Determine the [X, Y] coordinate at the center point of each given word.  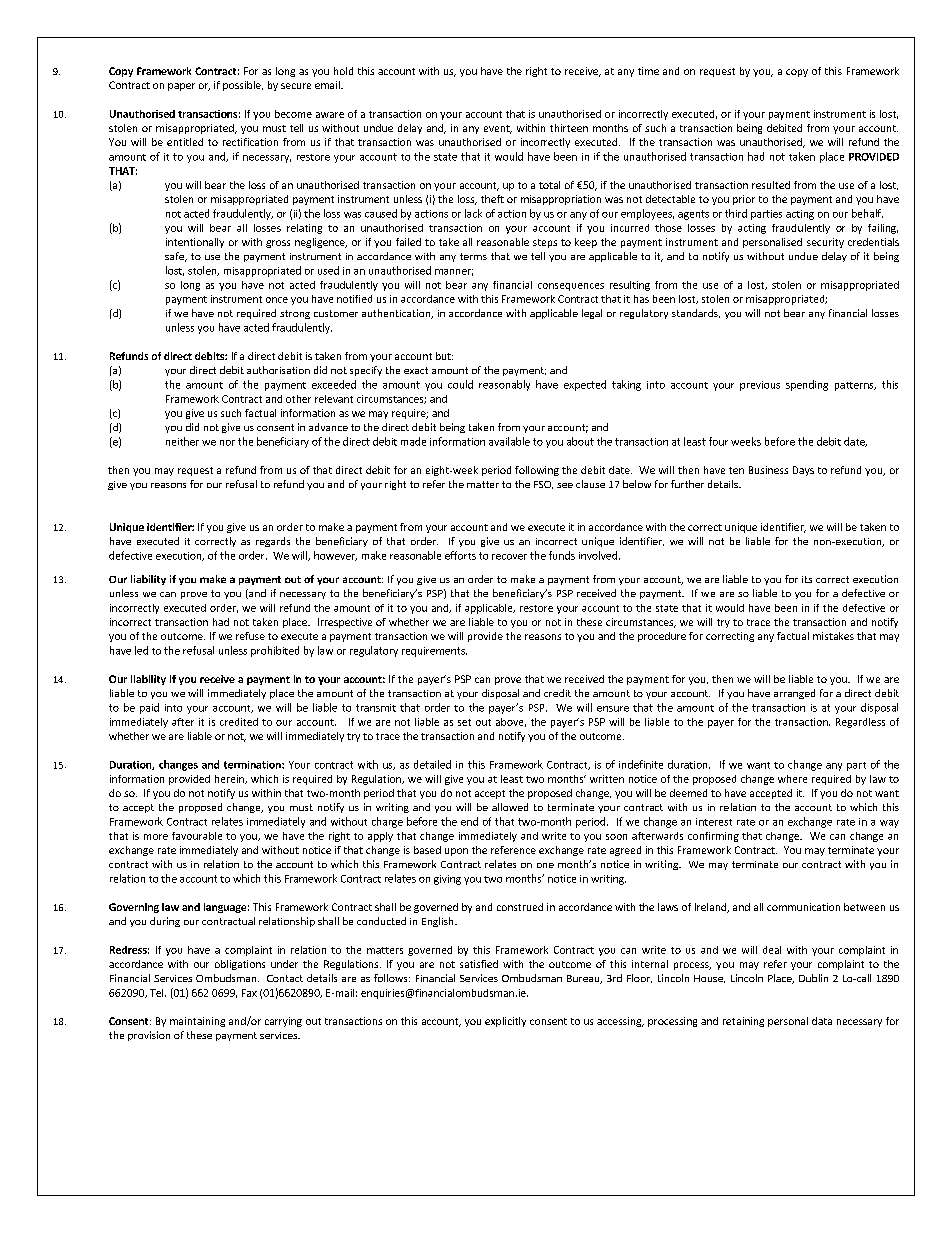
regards [273, 542]
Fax [249, 993]
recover [509, 557]
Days [803, 471]
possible [243, 86]
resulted [771, 185]
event [498, 129]
